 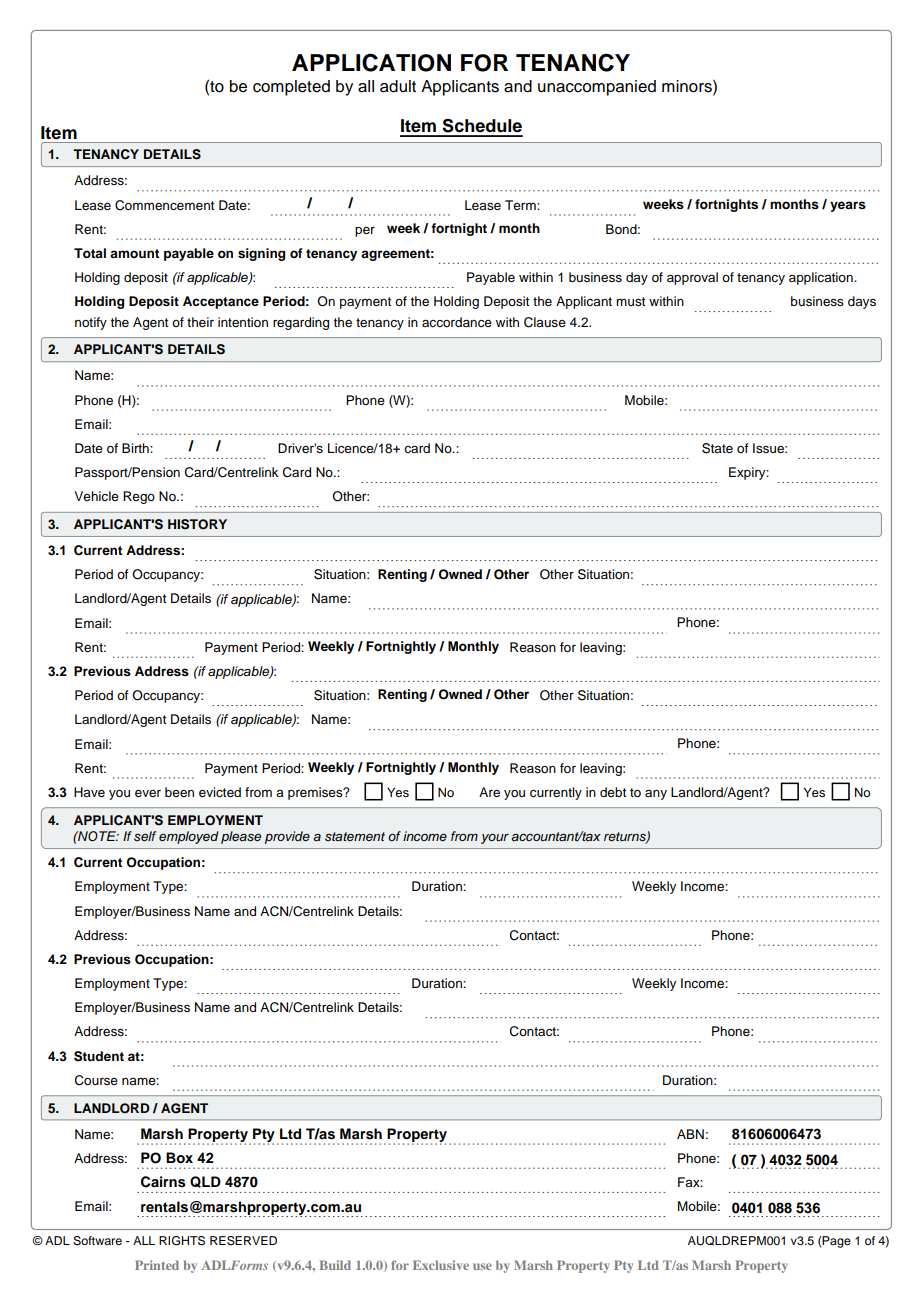 What do you see at coordinates (182, 1241) in the page?
I see `RIGHTS` at bounding box center [182, 1241].
